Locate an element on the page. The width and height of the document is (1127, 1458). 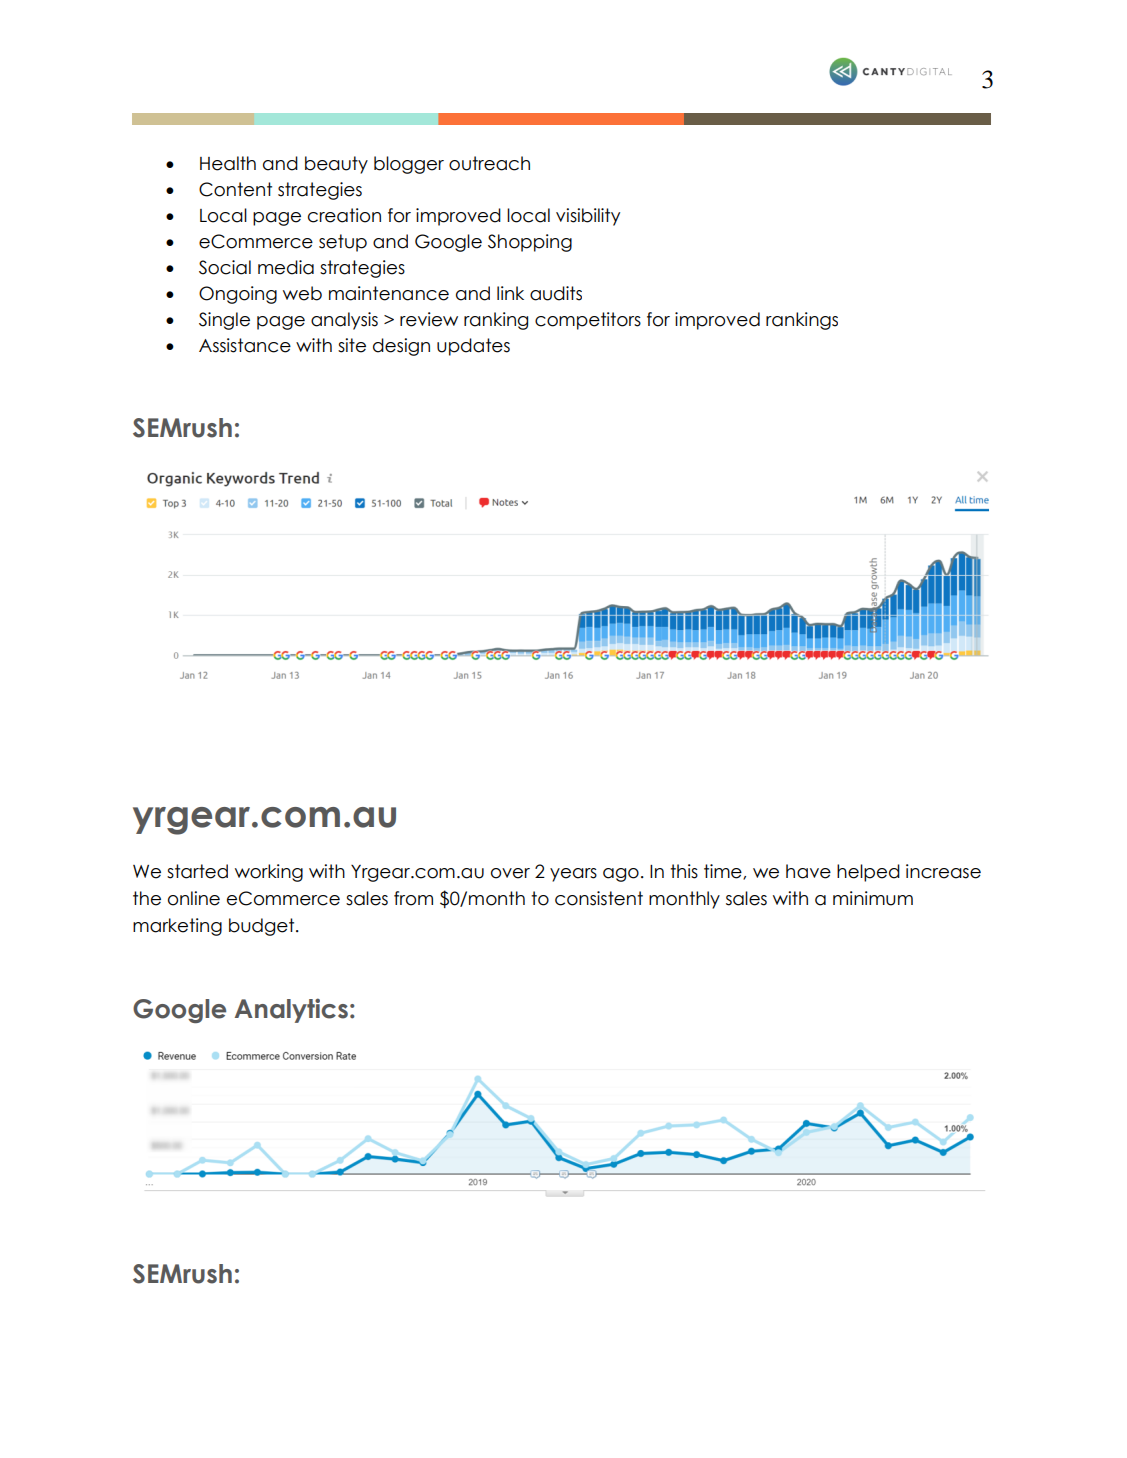
Shopping is located at coordinates (530, 243).
